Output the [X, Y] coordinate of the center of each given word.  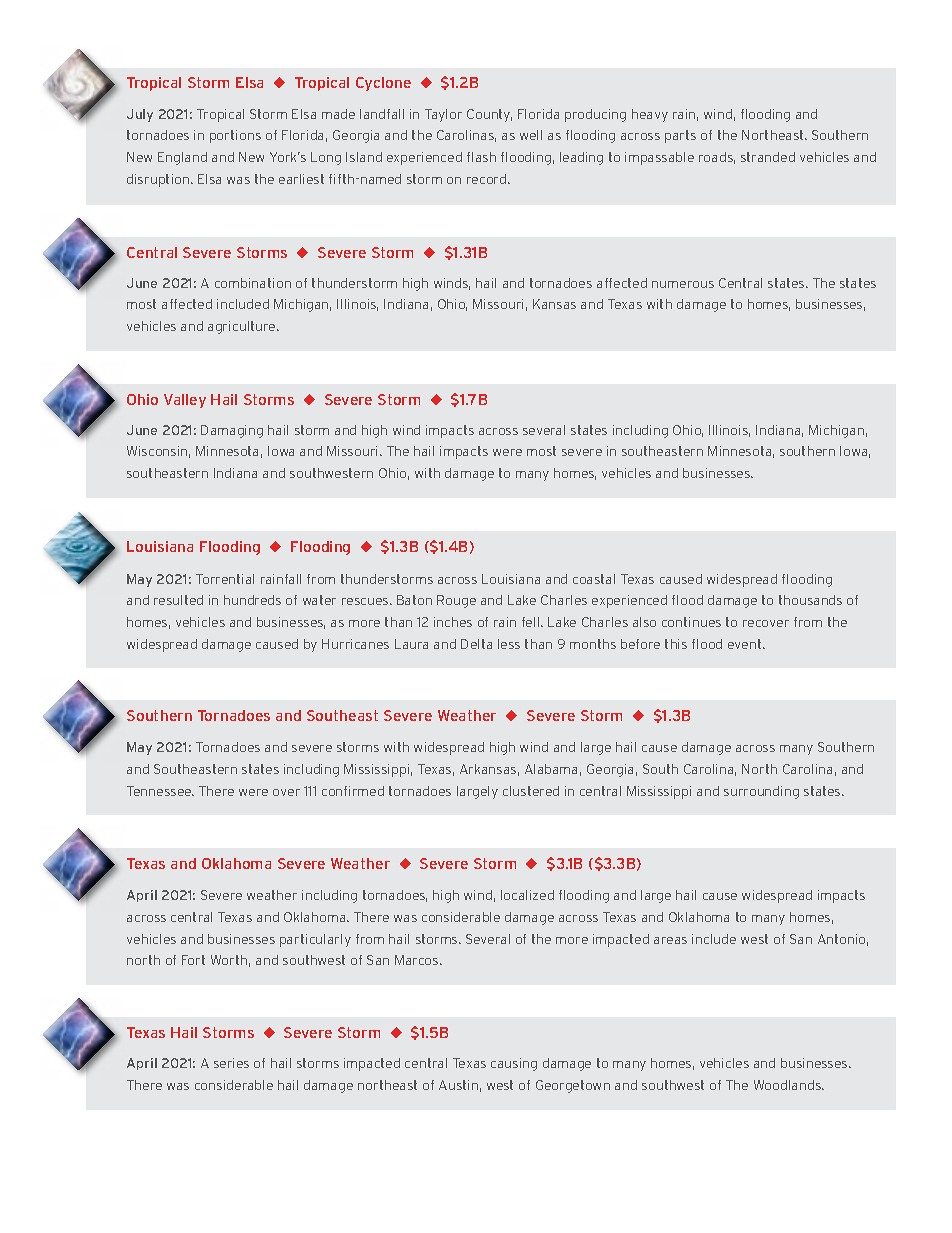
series [231, 1063]
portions [235, 136]
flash [481, 157]
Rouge [456, 601]
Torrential [225, 579]
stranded [768, 157]
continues [691, 622]
